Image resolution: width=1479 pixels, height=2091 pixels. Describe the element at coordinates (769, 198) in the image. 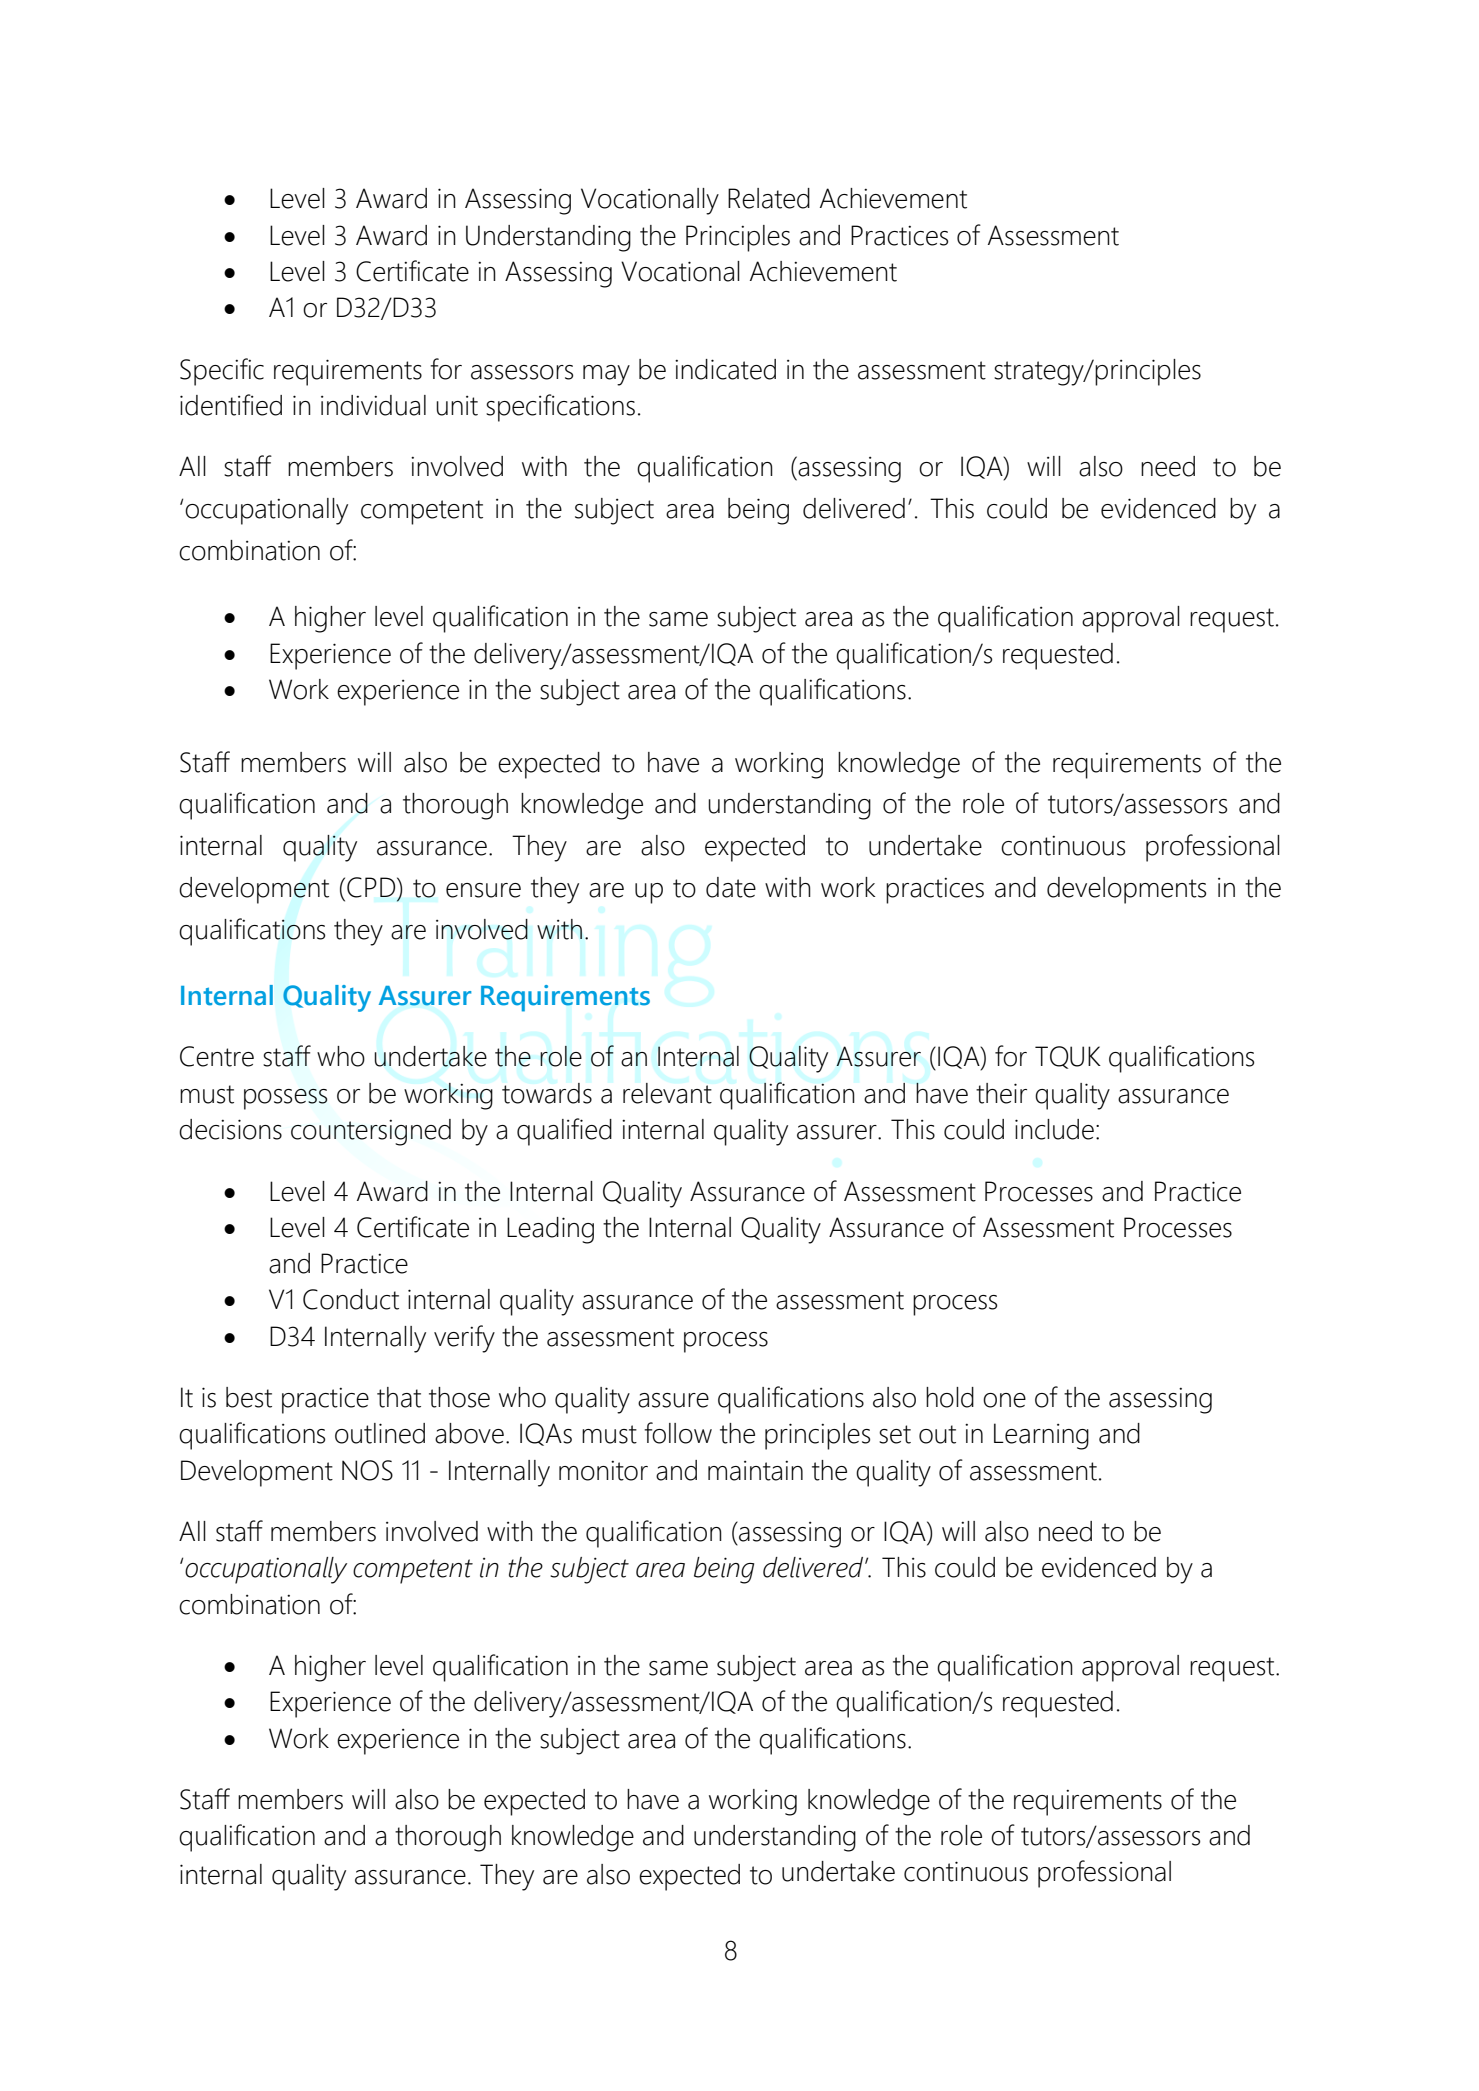

I see `Related` at that location.
